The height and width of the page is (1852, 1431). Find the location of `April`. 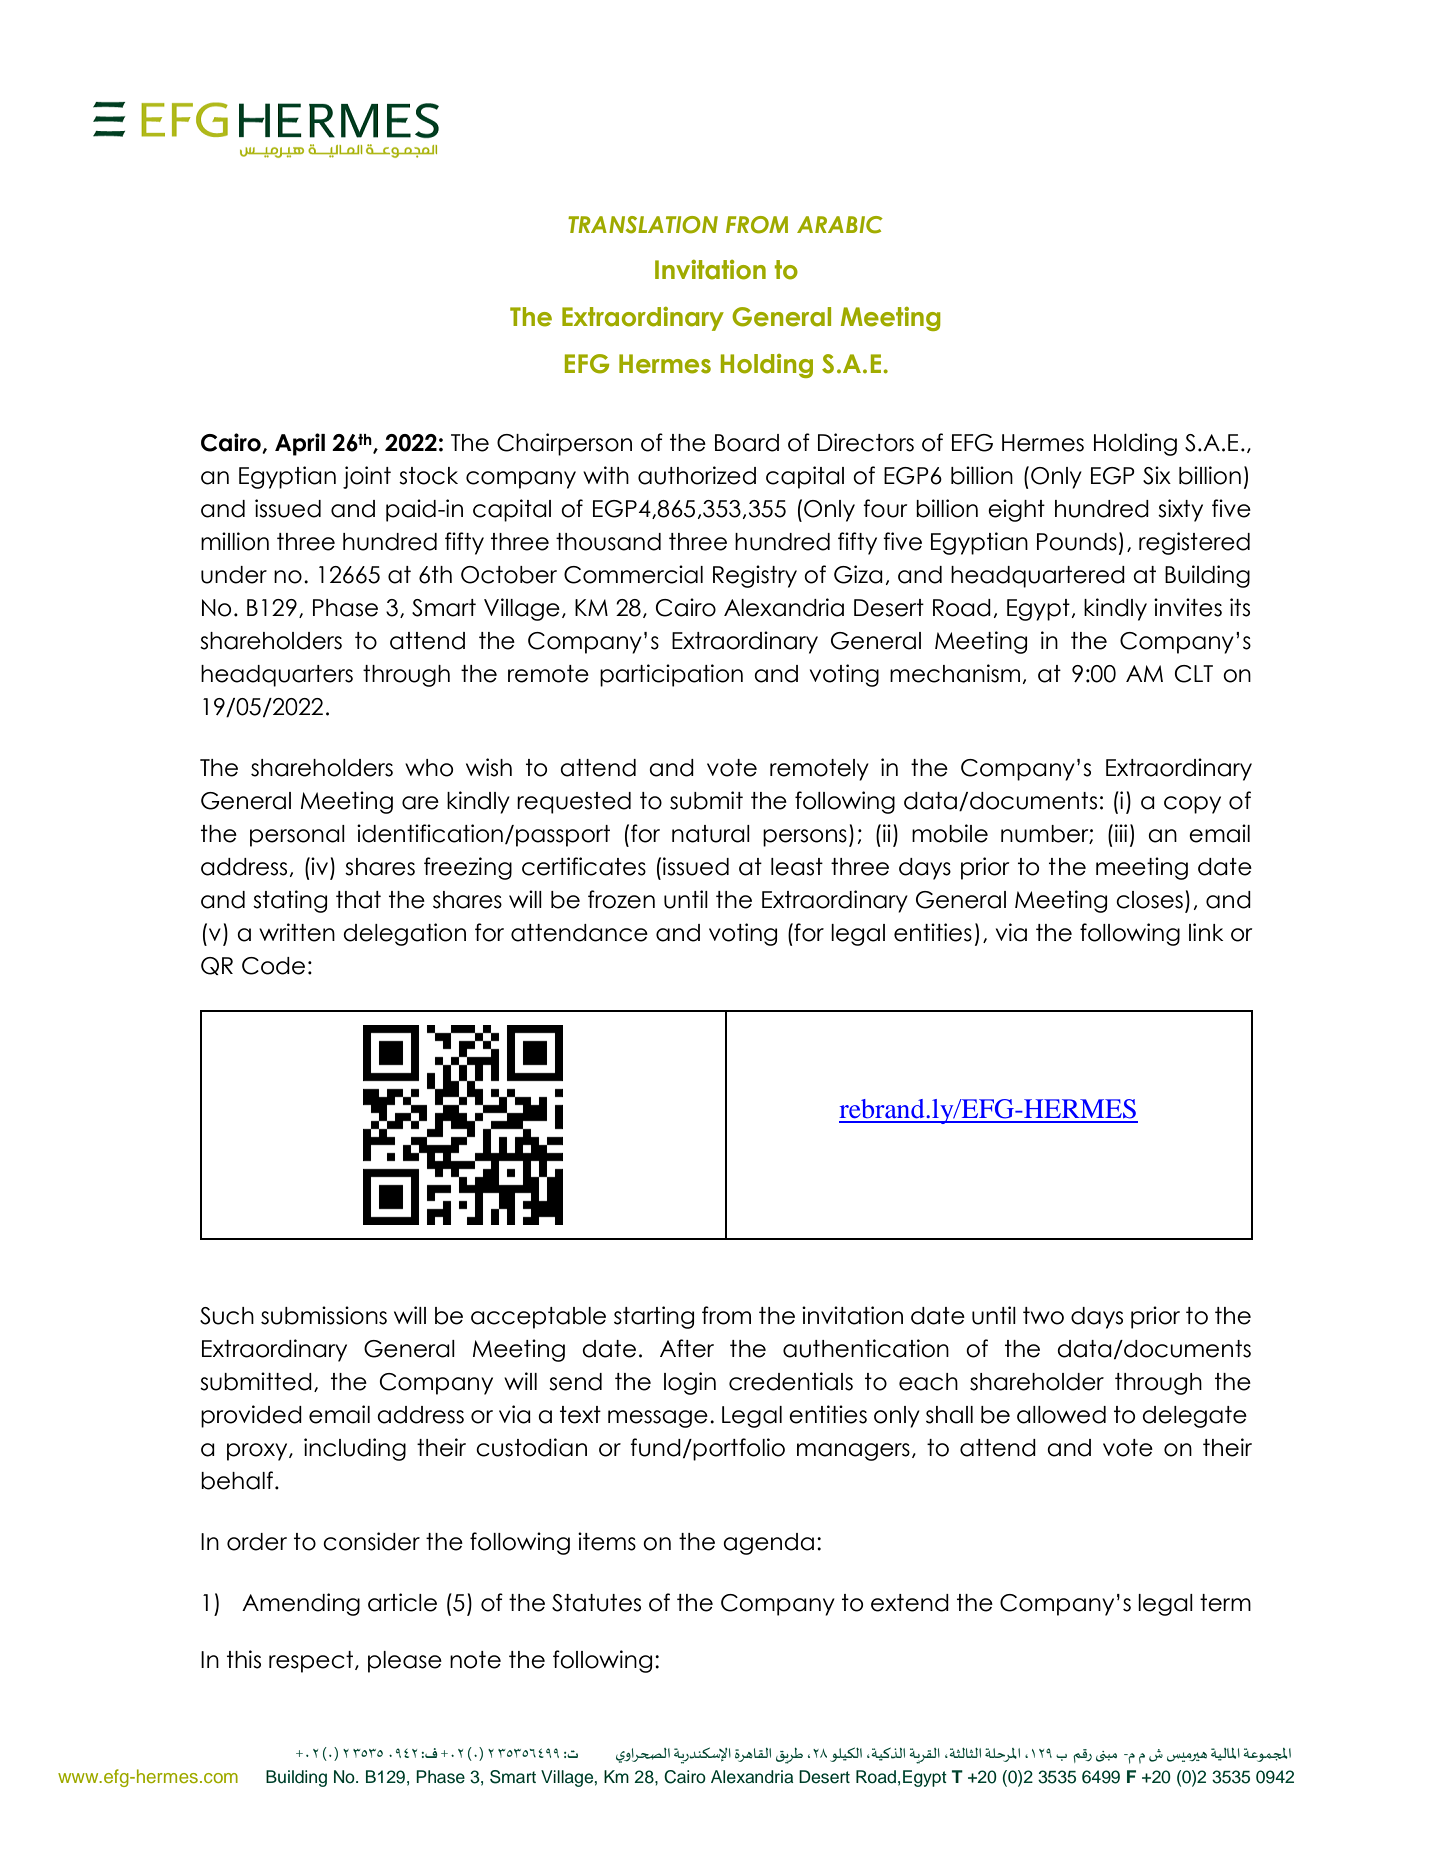

April is located at coordinates (300, 444).
